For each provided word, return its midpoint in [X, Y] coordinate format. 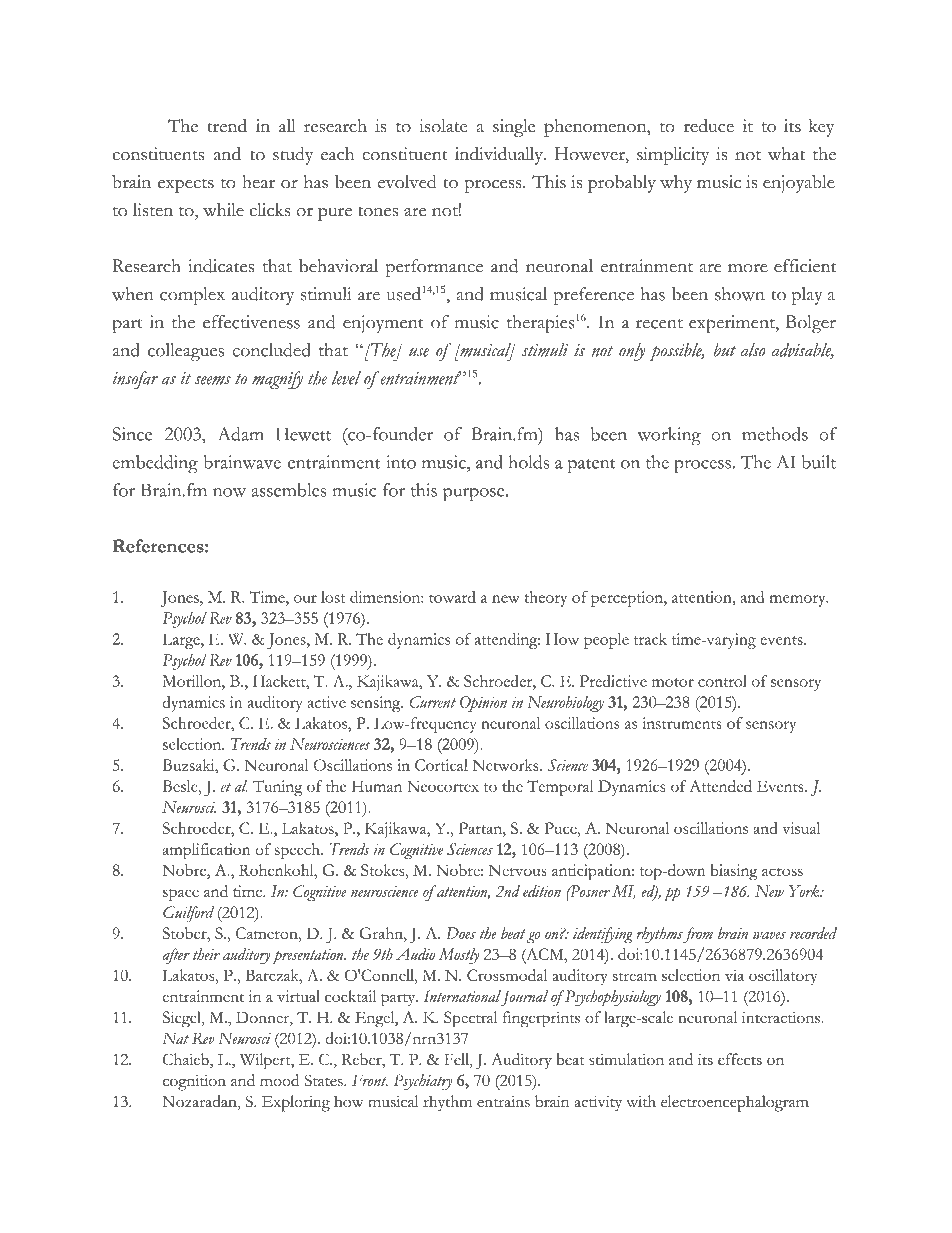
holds [529, 462]
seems [213, 380]
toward [452, 597]
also [752, 350]
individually [500, 156]
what [786, 154]
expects [186, 186]
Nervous [518, 870]
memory [798, 601]
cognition [194, 1083]
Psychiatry [423, 1082]
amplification [207, 851]
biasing [734, 872]
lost [333, 597]
